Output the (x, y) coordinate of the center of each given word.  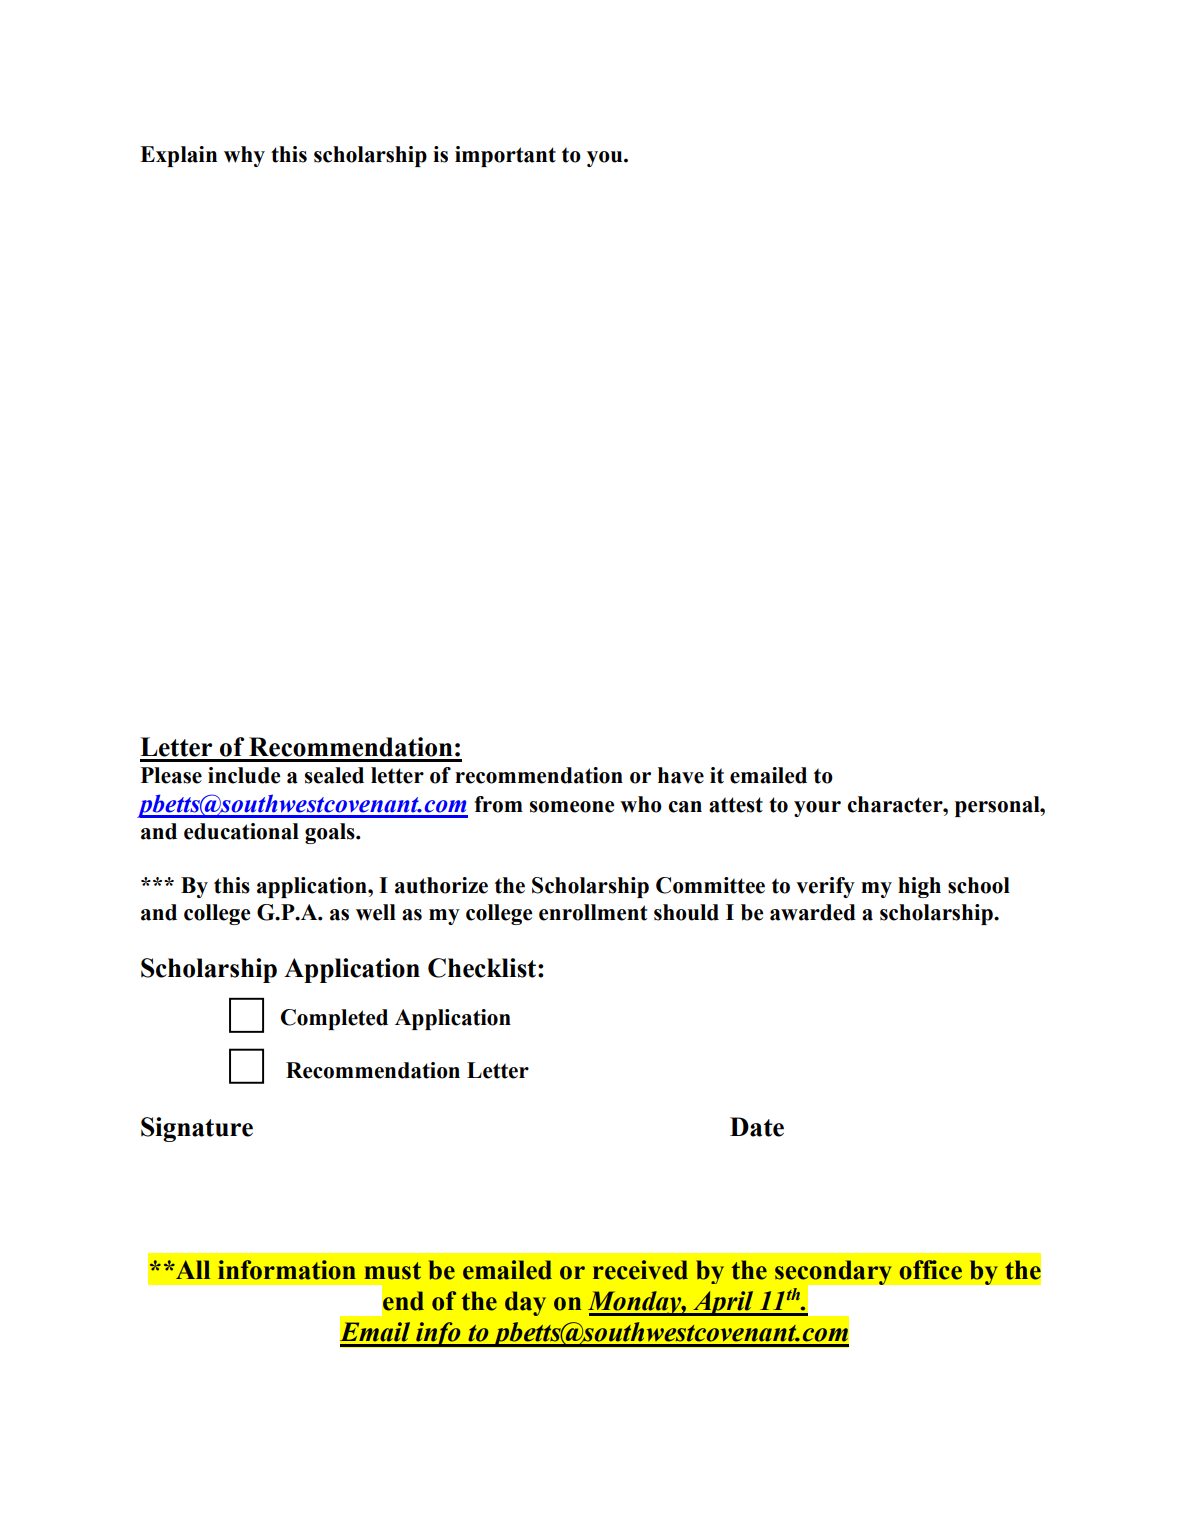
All (192, 1269)
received (640, 1270)
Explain (178, 156)
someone (572, 807)
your (817, 809)
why (244, 156)
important (505, 156)
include (244, 775)
